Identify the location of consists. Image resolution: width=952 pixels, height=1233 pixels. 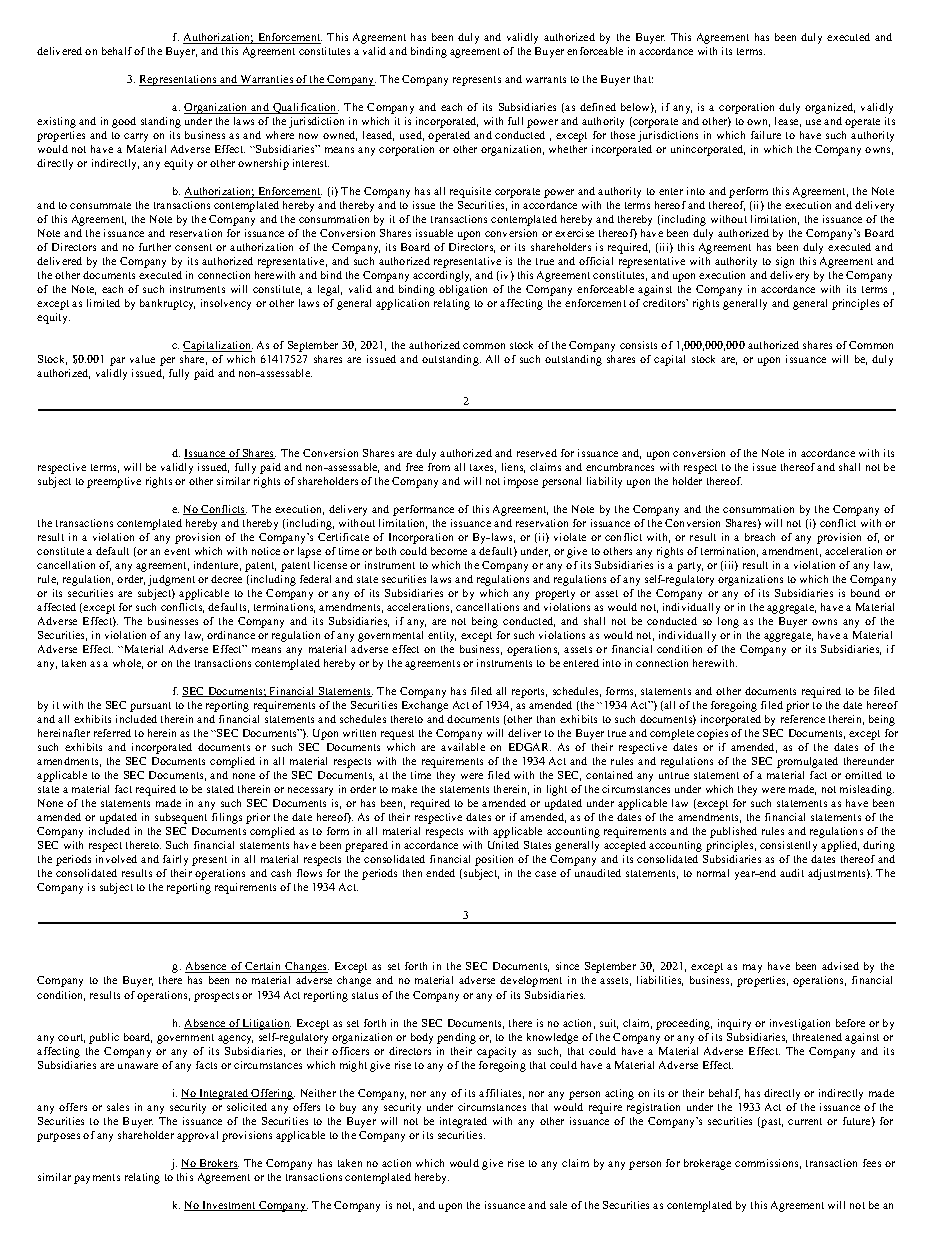
(638, 345).
